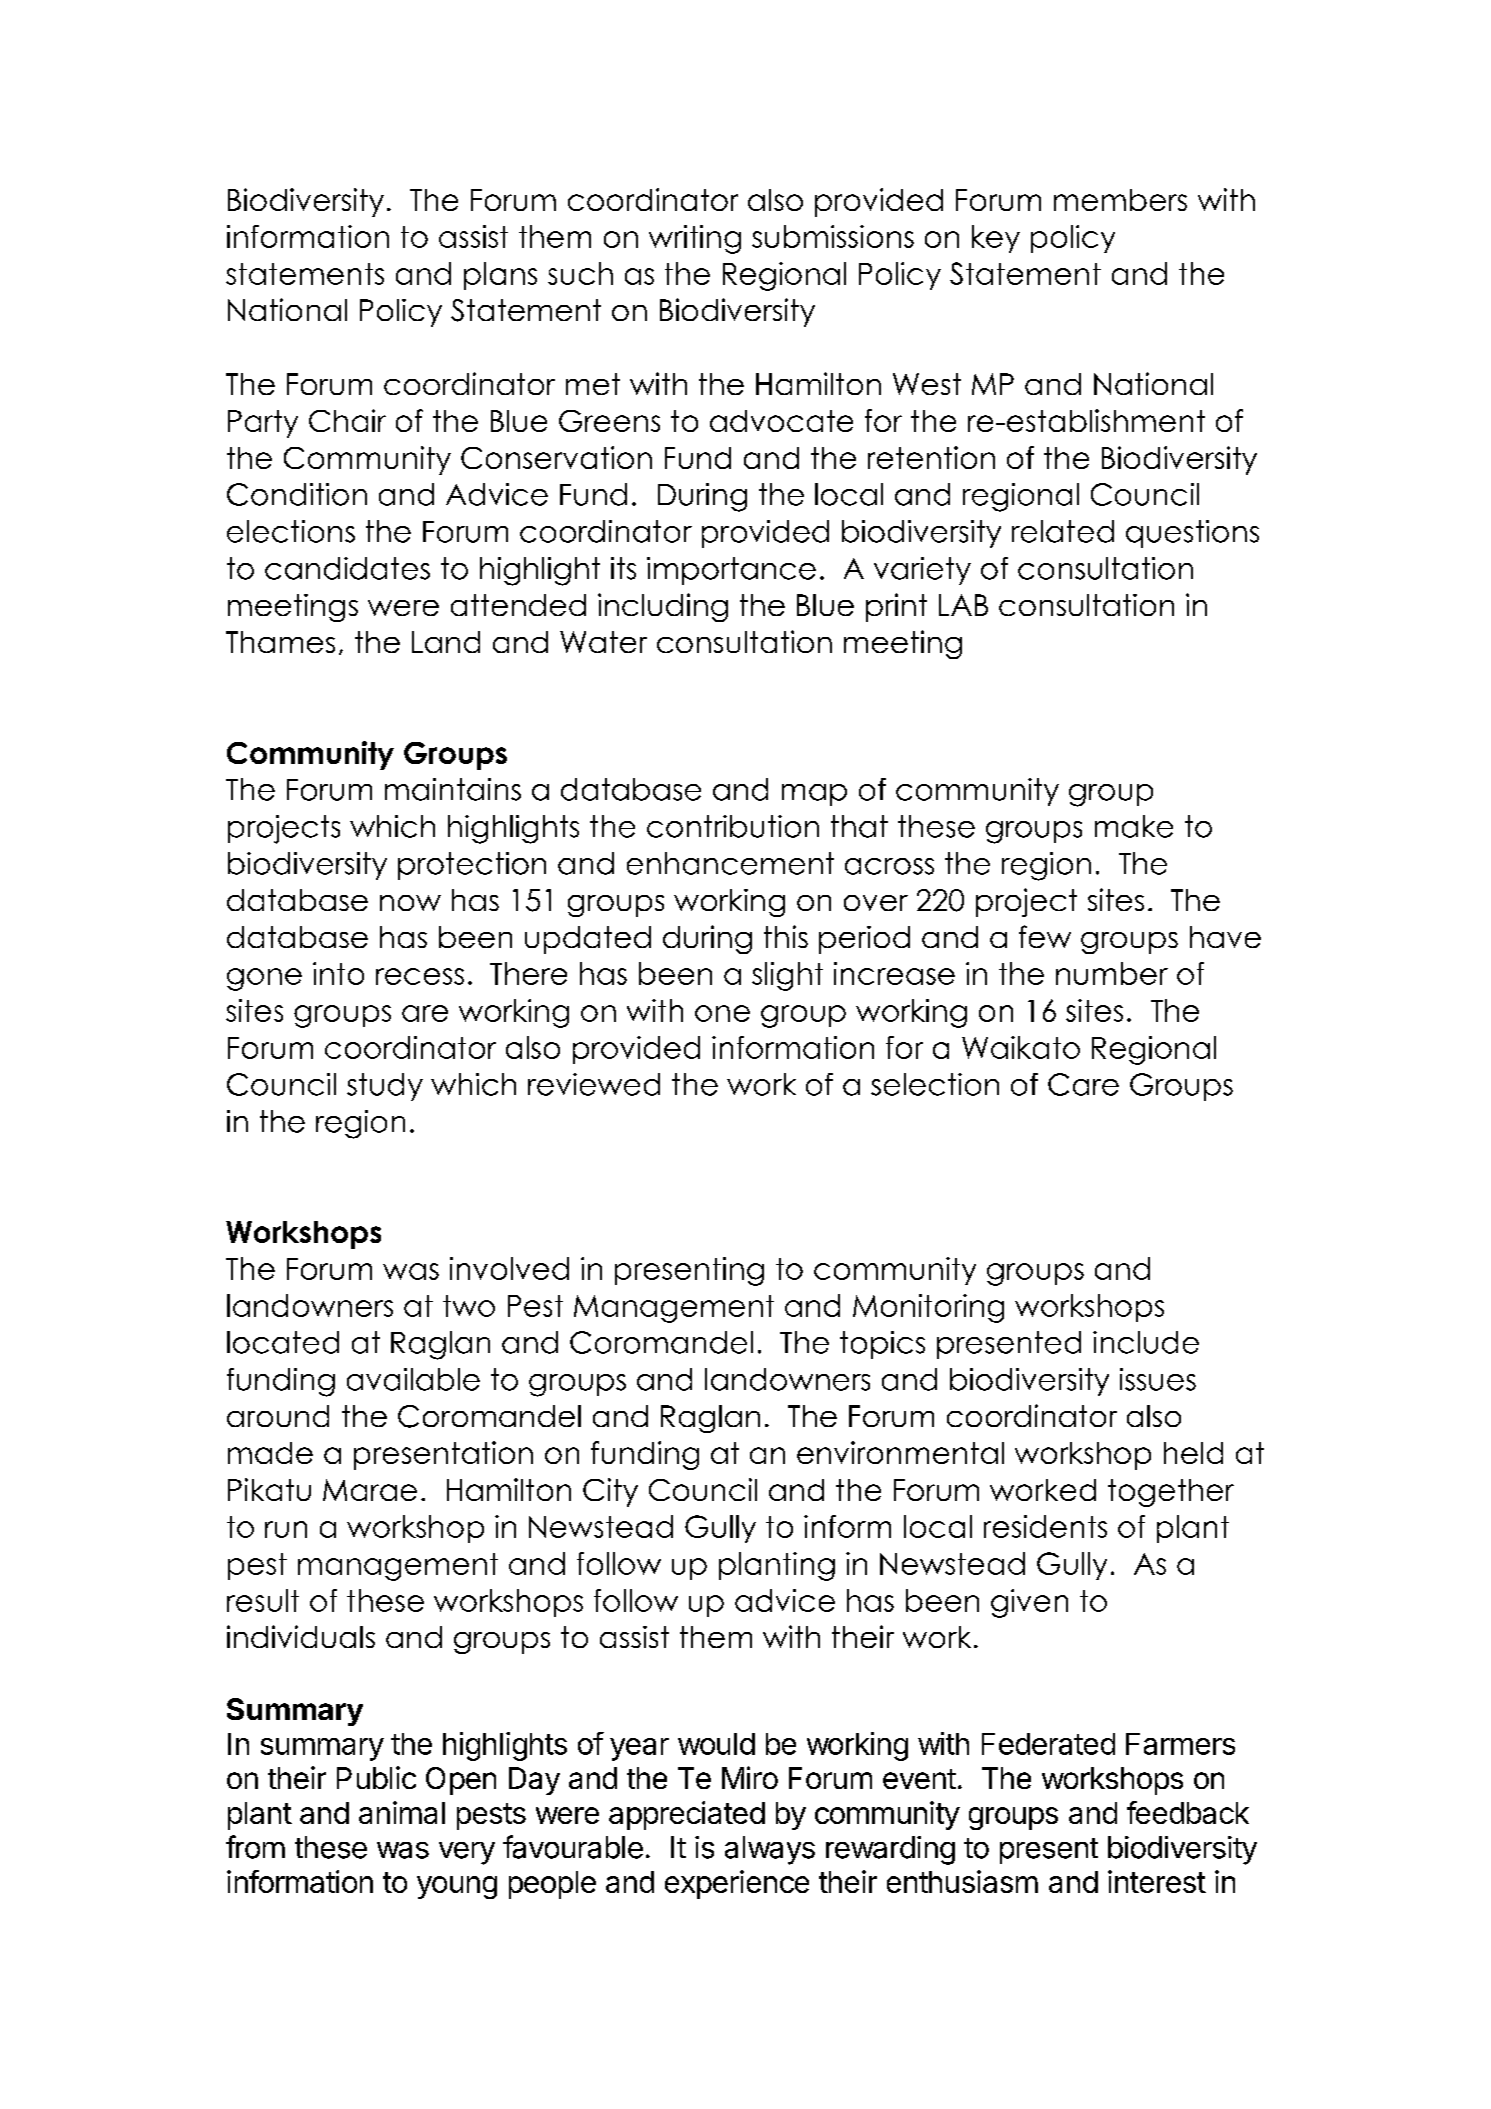 This document has height=2109, width=1491. I want to click on writing, so click(695, 239).
